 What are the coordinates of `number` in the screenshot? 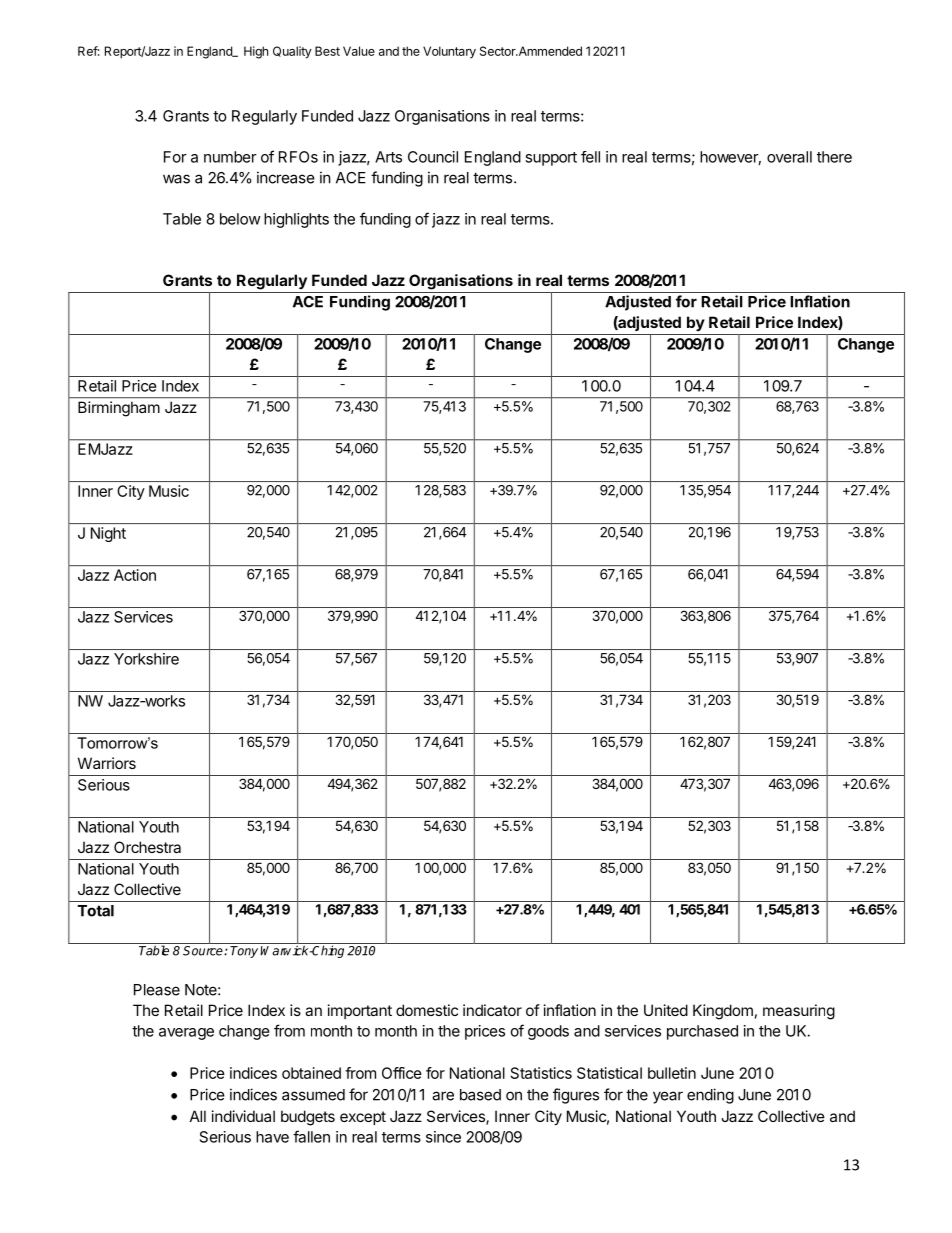 It's located at (230, 157).
